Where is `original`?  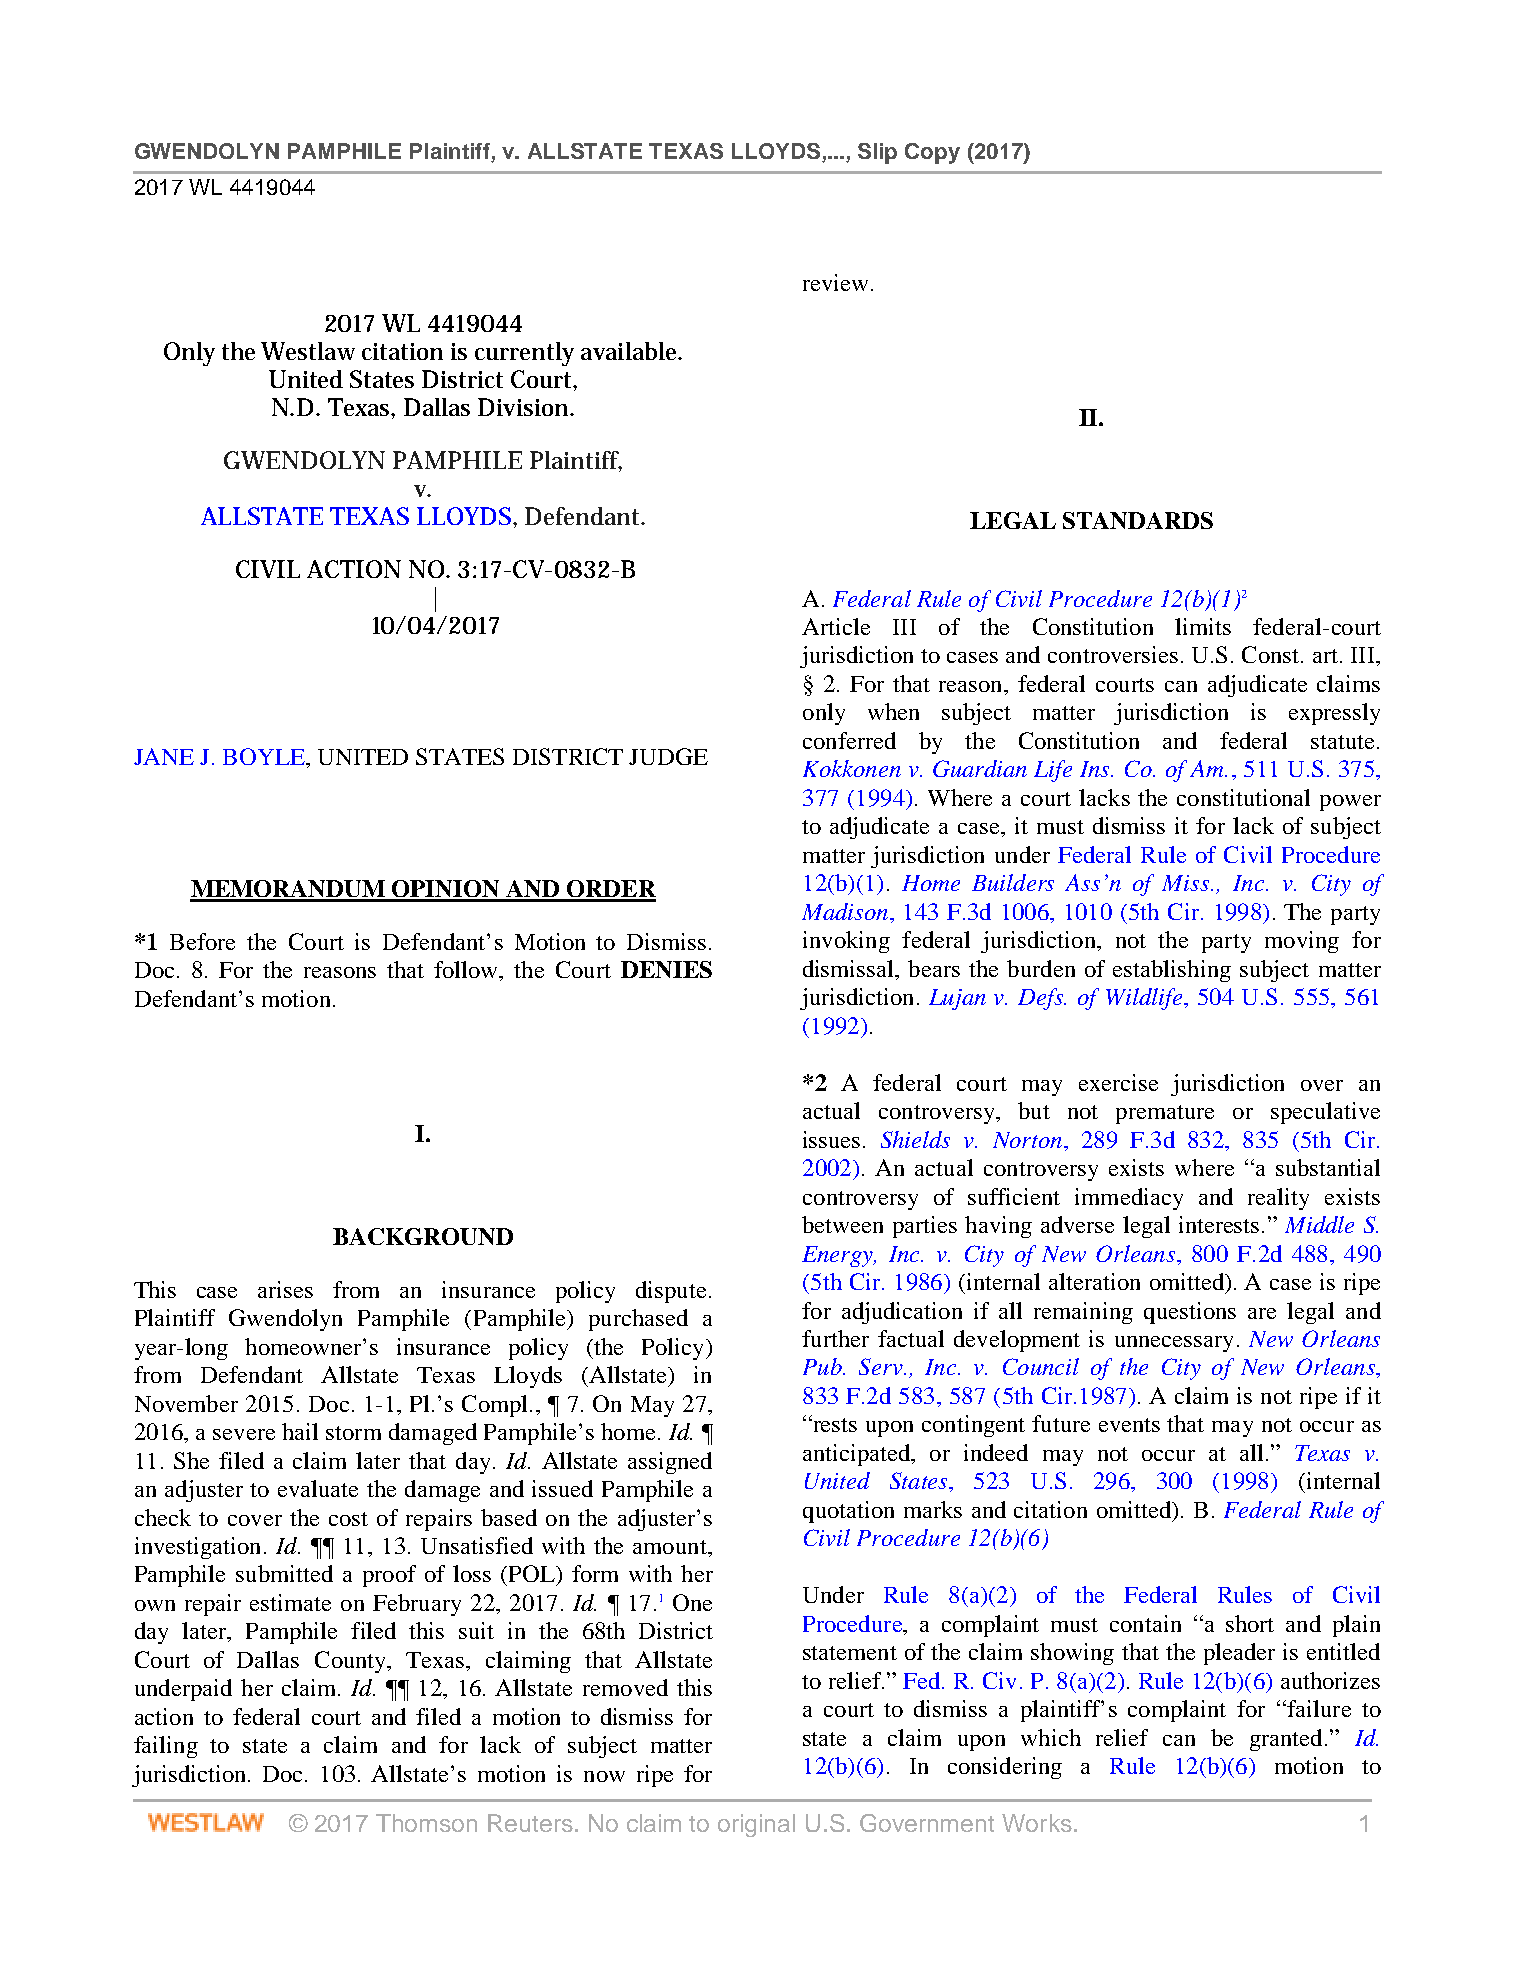 original is located at coordinates (756, 1825).
